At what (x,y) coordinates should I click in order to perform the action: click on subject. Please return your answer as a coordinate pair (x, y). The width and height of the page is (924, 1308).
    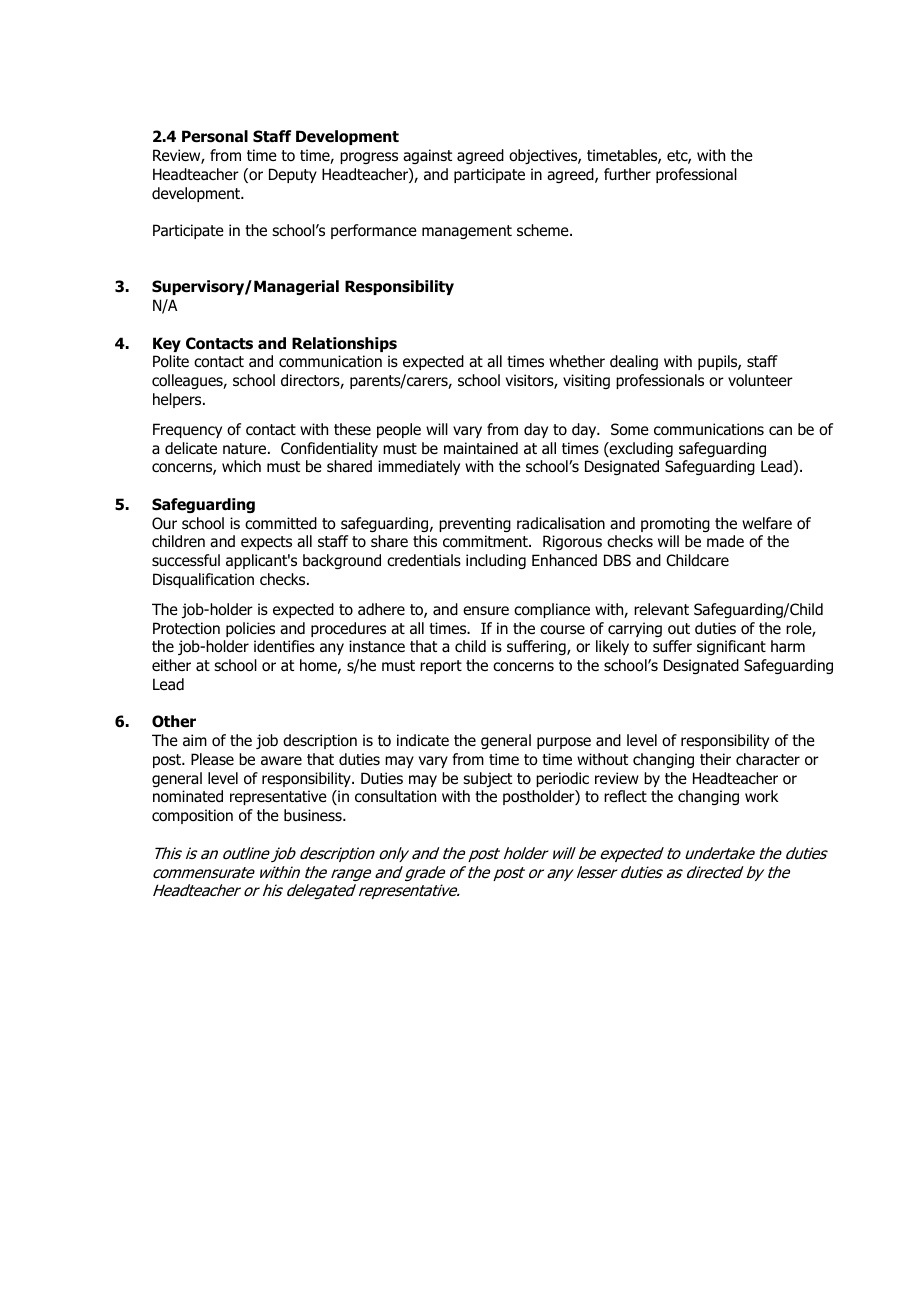
    Looking at the image, I should click on (487, 779).
